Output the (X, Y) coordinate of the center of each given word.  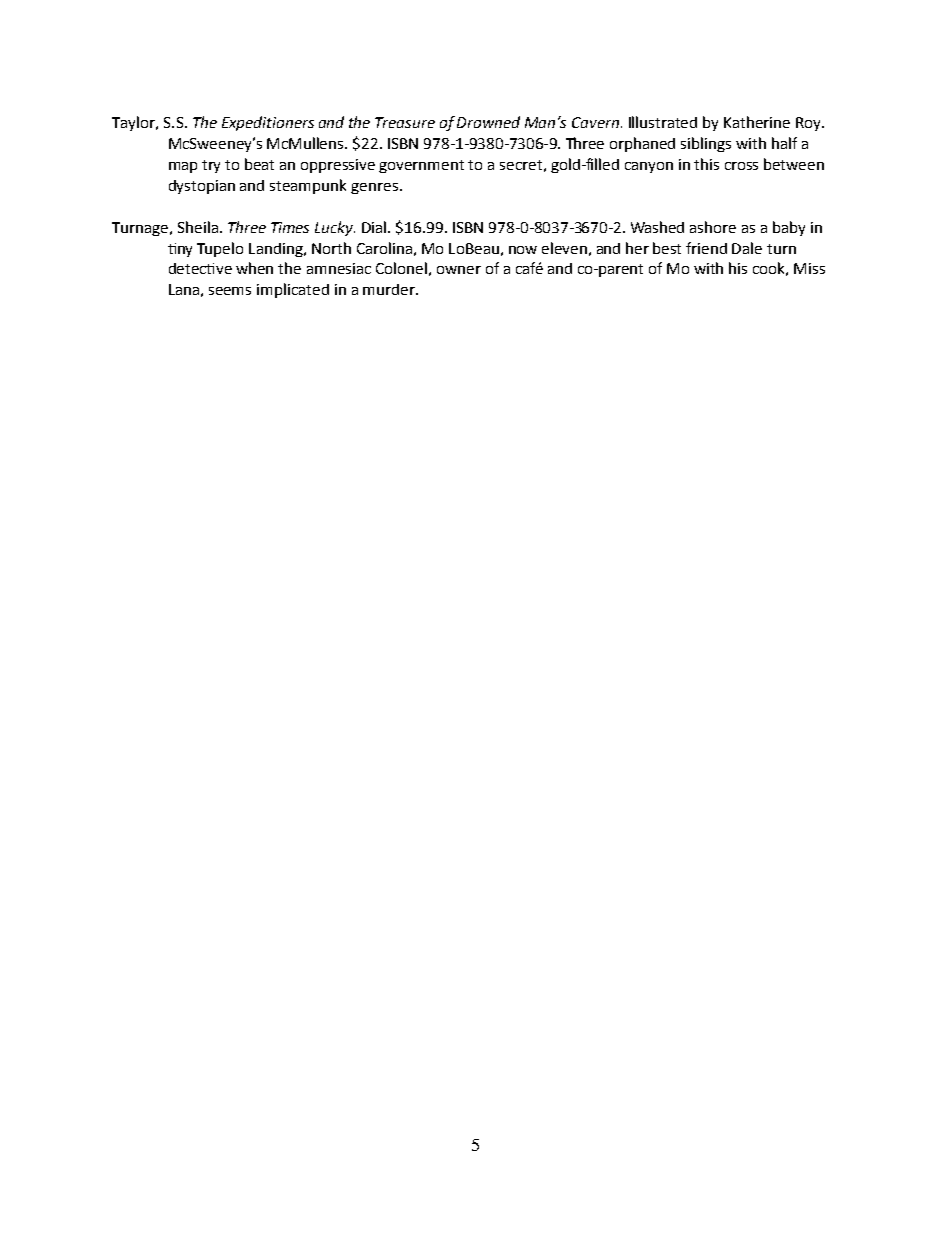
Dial (375, 227)
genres (374, 188)
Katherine (757, 122)
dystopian (202, 187)
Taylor (135, 123)
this (706, 164)
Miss (809, 268)
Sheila (198, 227)
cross (741, 166)
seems (230, 291)
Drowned (488, 122)
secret (521, 165)
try (211, 166)
